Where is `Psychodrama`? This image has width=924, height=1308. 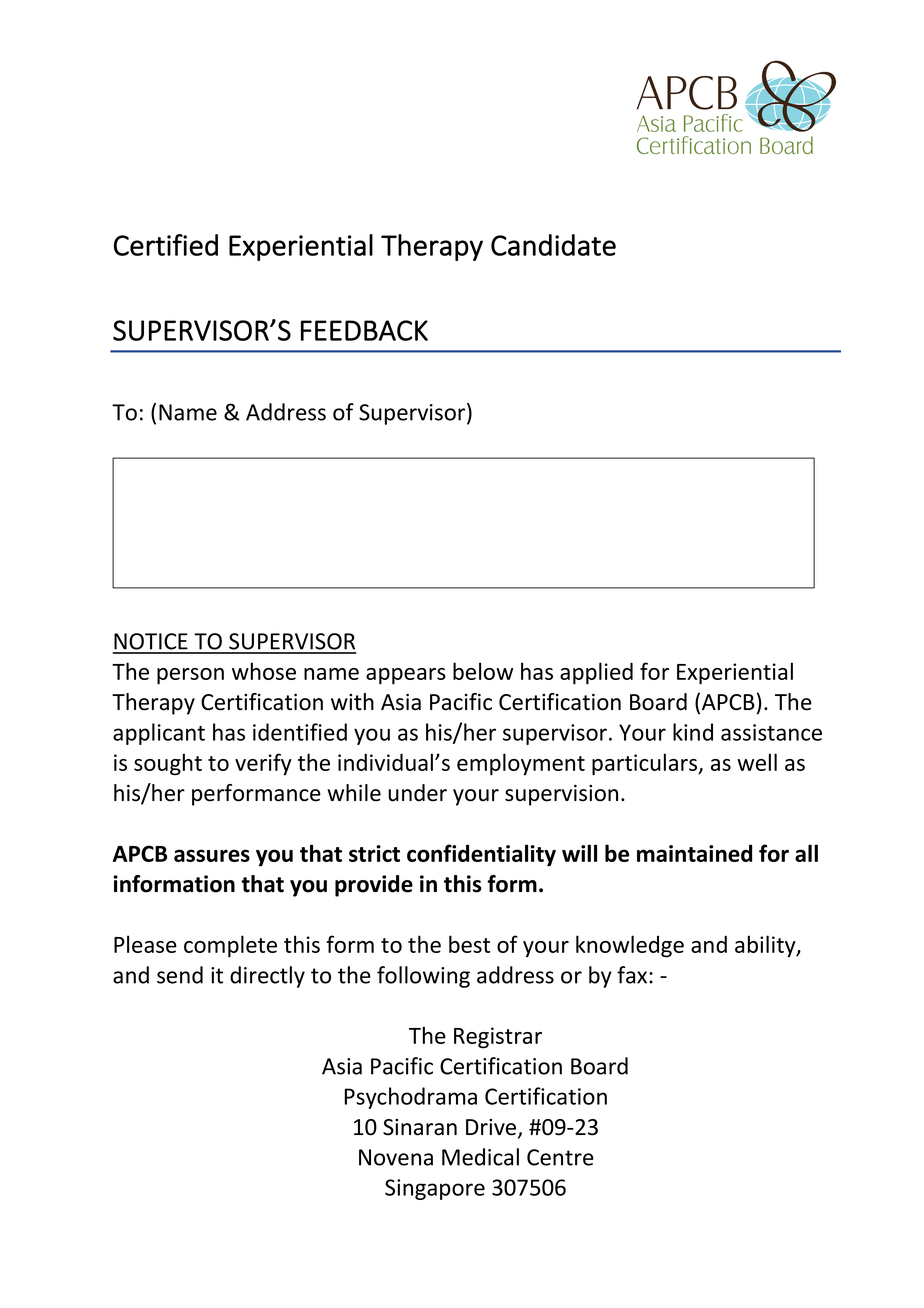
Psychodrama is located at coordinates (411, 1098).
